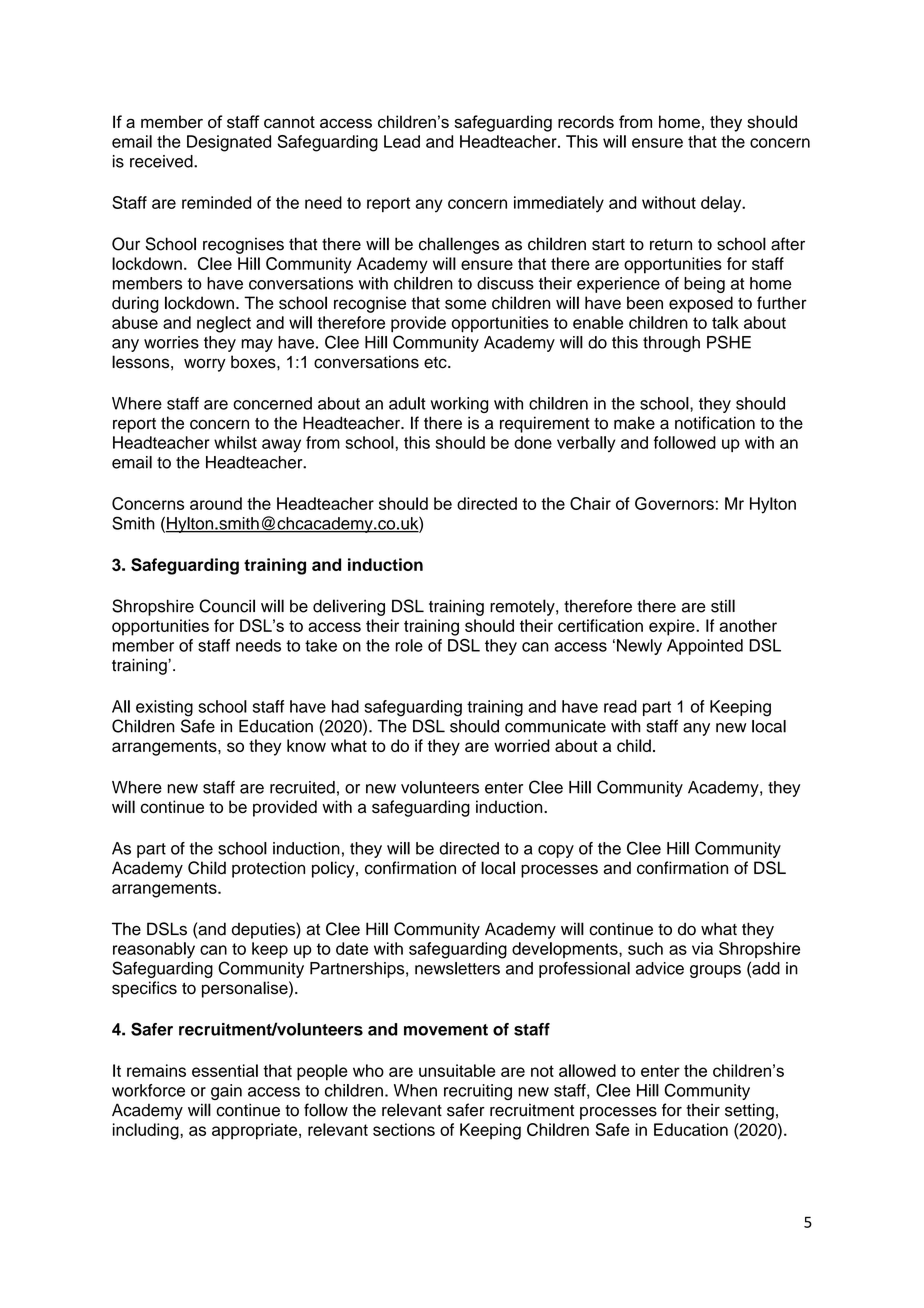 The width and height of the image is (924, 1308). I want to click on Lead, so click(402, 141).
